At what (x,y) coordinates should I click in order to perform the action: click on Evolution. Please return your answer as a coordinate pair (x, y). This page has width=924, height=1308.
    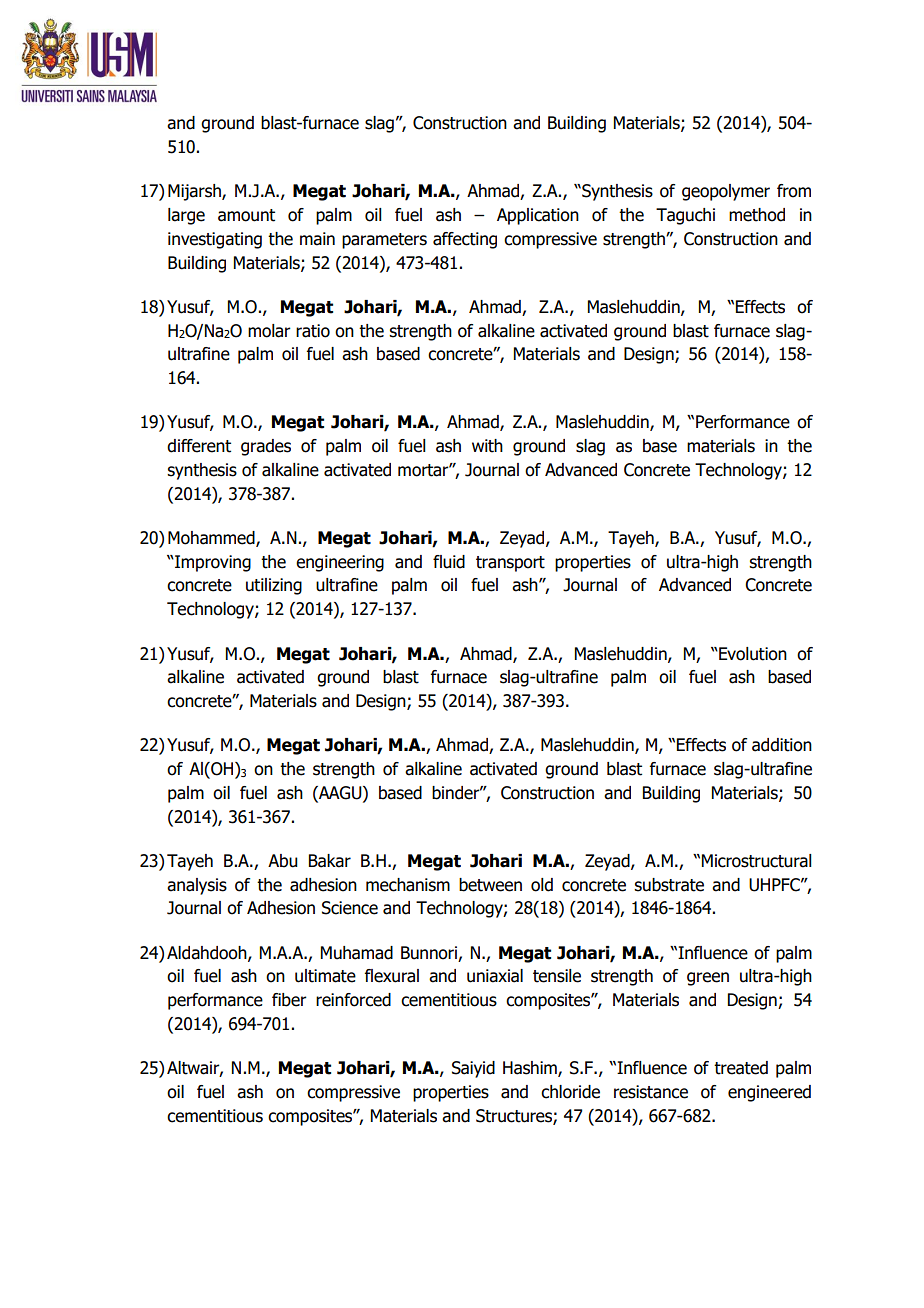
    Looking at the image, I should click on (752, 654).
